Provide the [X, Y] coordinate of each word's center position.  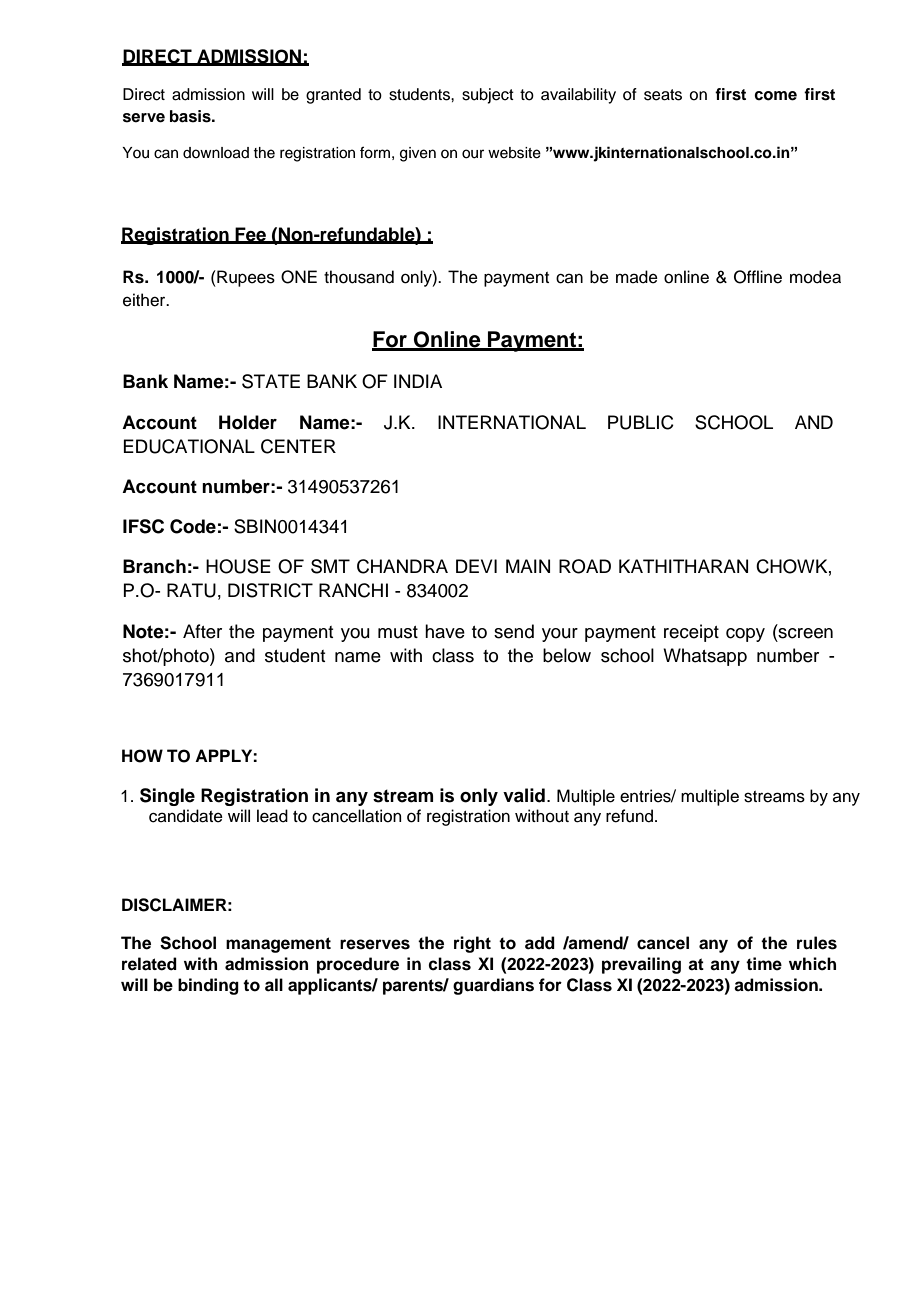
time [764, 964]
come [775, 96]
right [472, 944]
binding [208, 986]
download [216, 153]
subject [488, 96]
